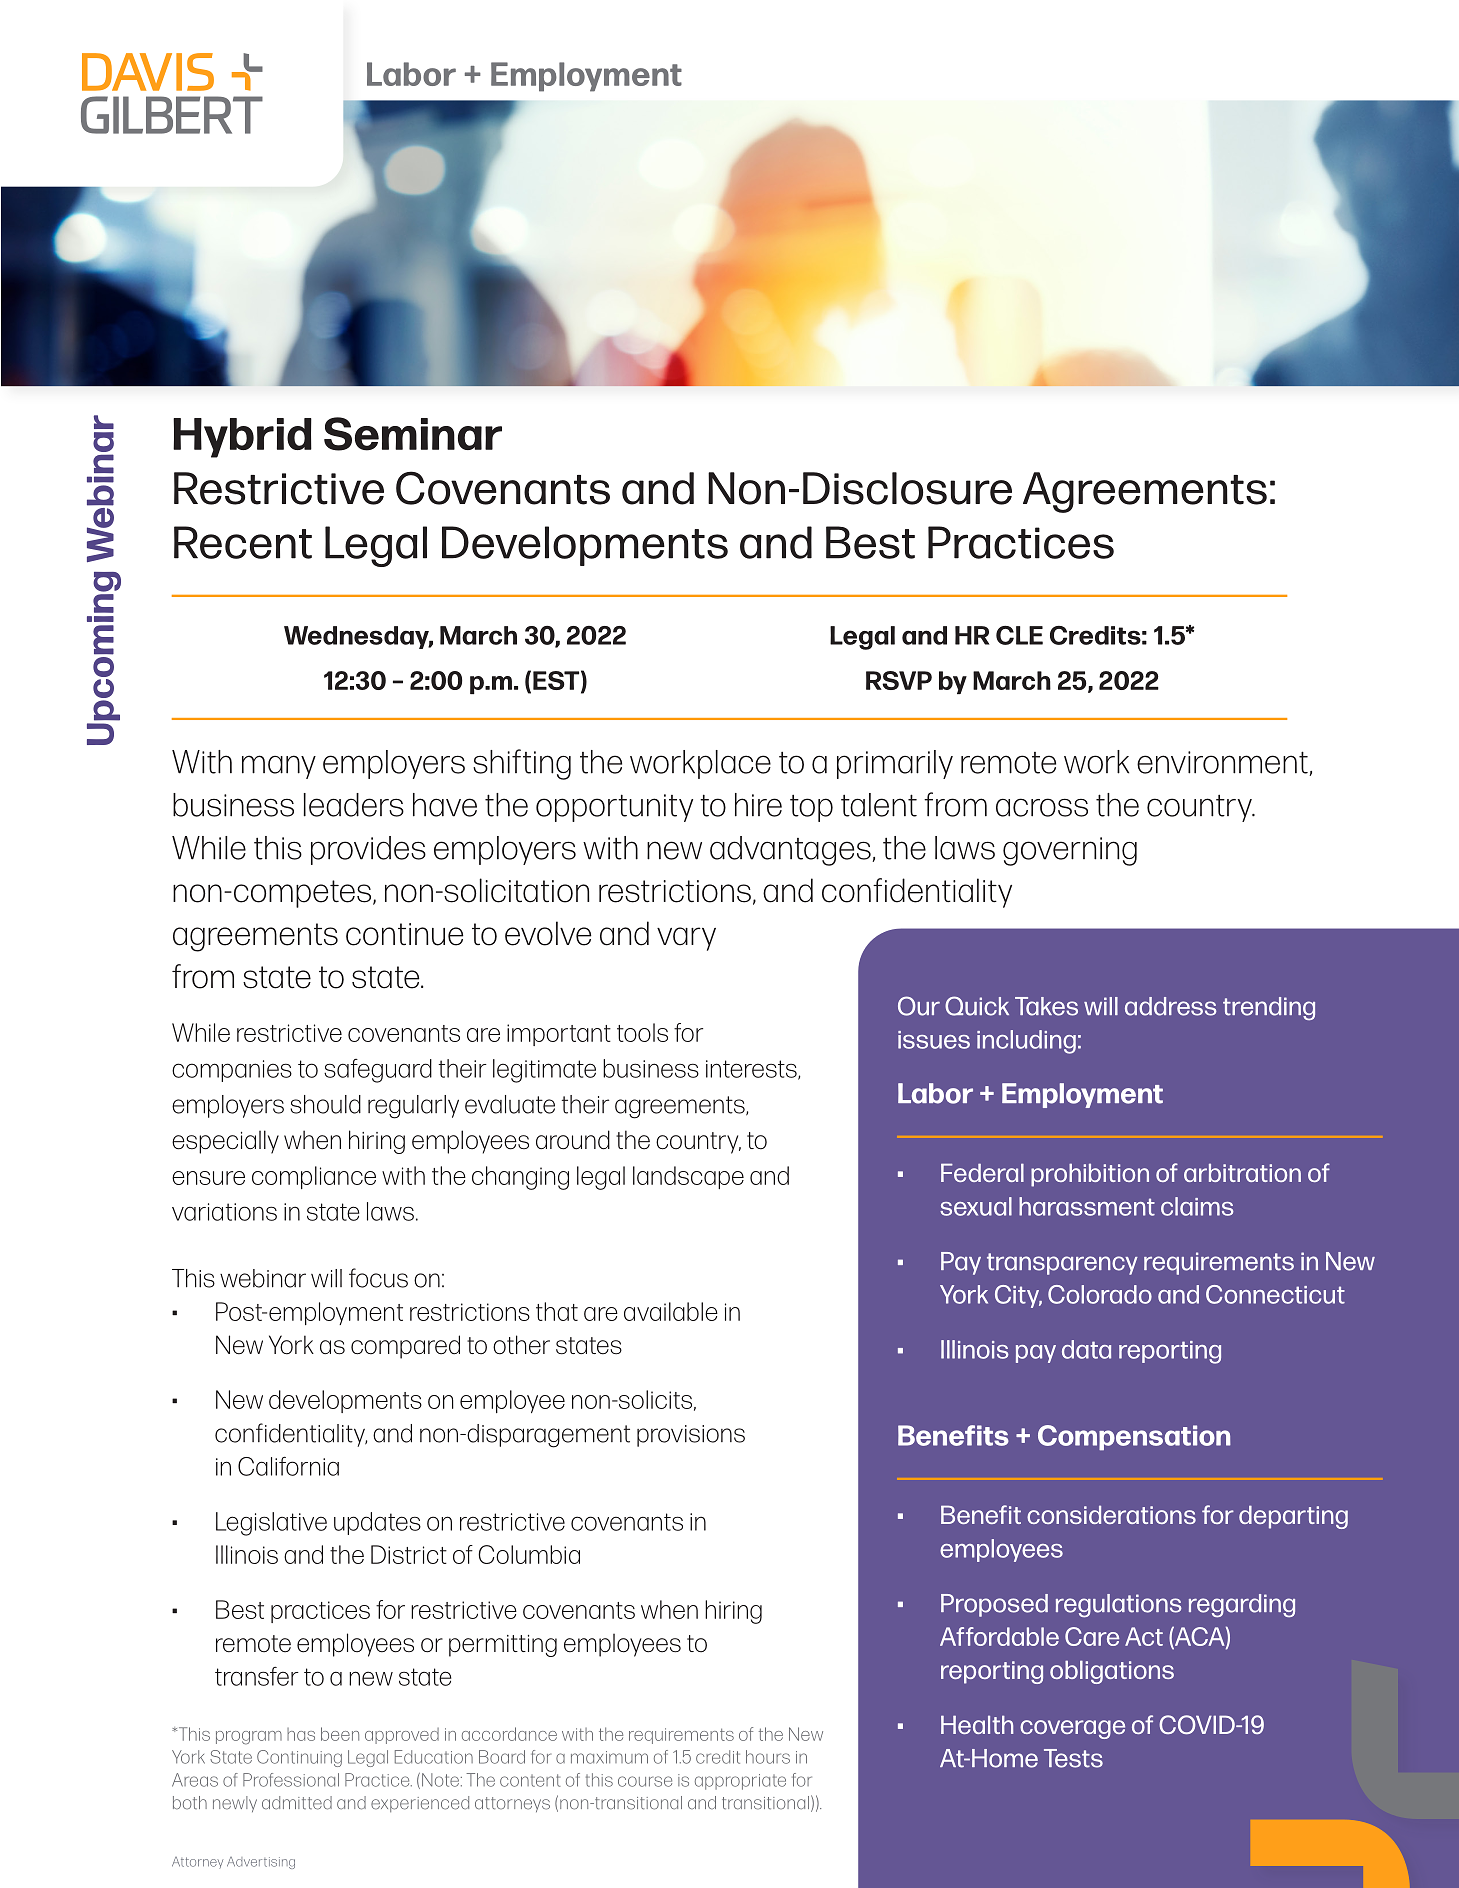  What do you see at coordinates (1019, 635) in the screenshot?
I see `CLE` at bounding box center [1019, 635].
